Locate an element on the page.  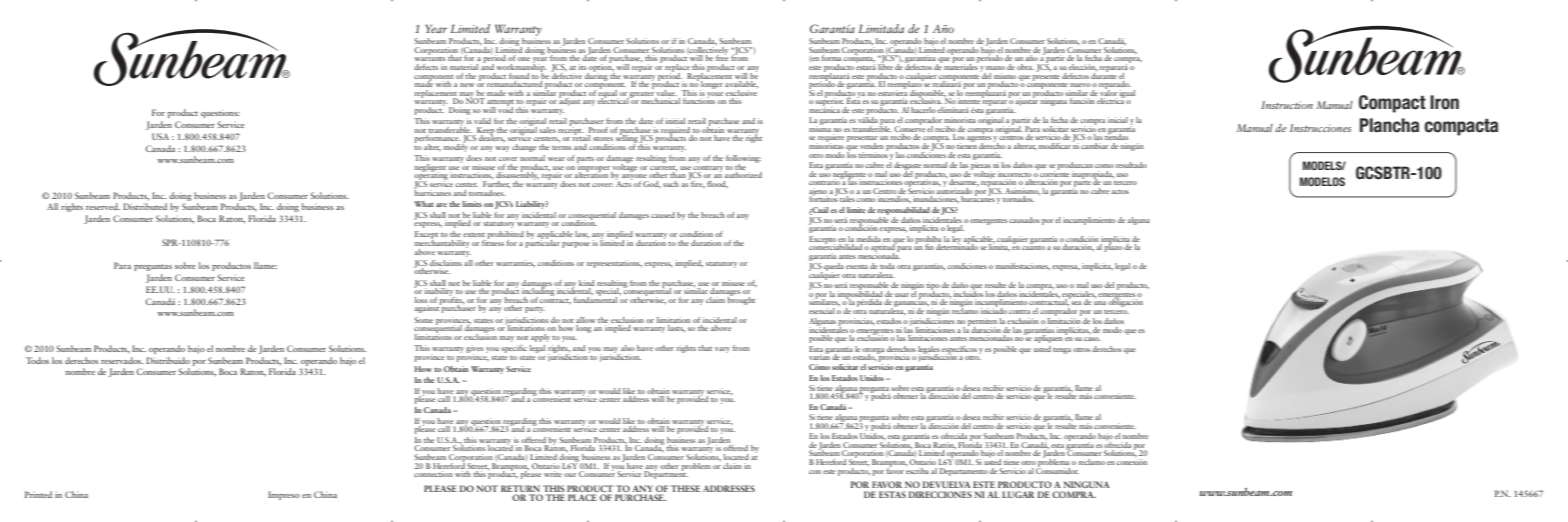
THESE is located at coordinates (686, 488).
